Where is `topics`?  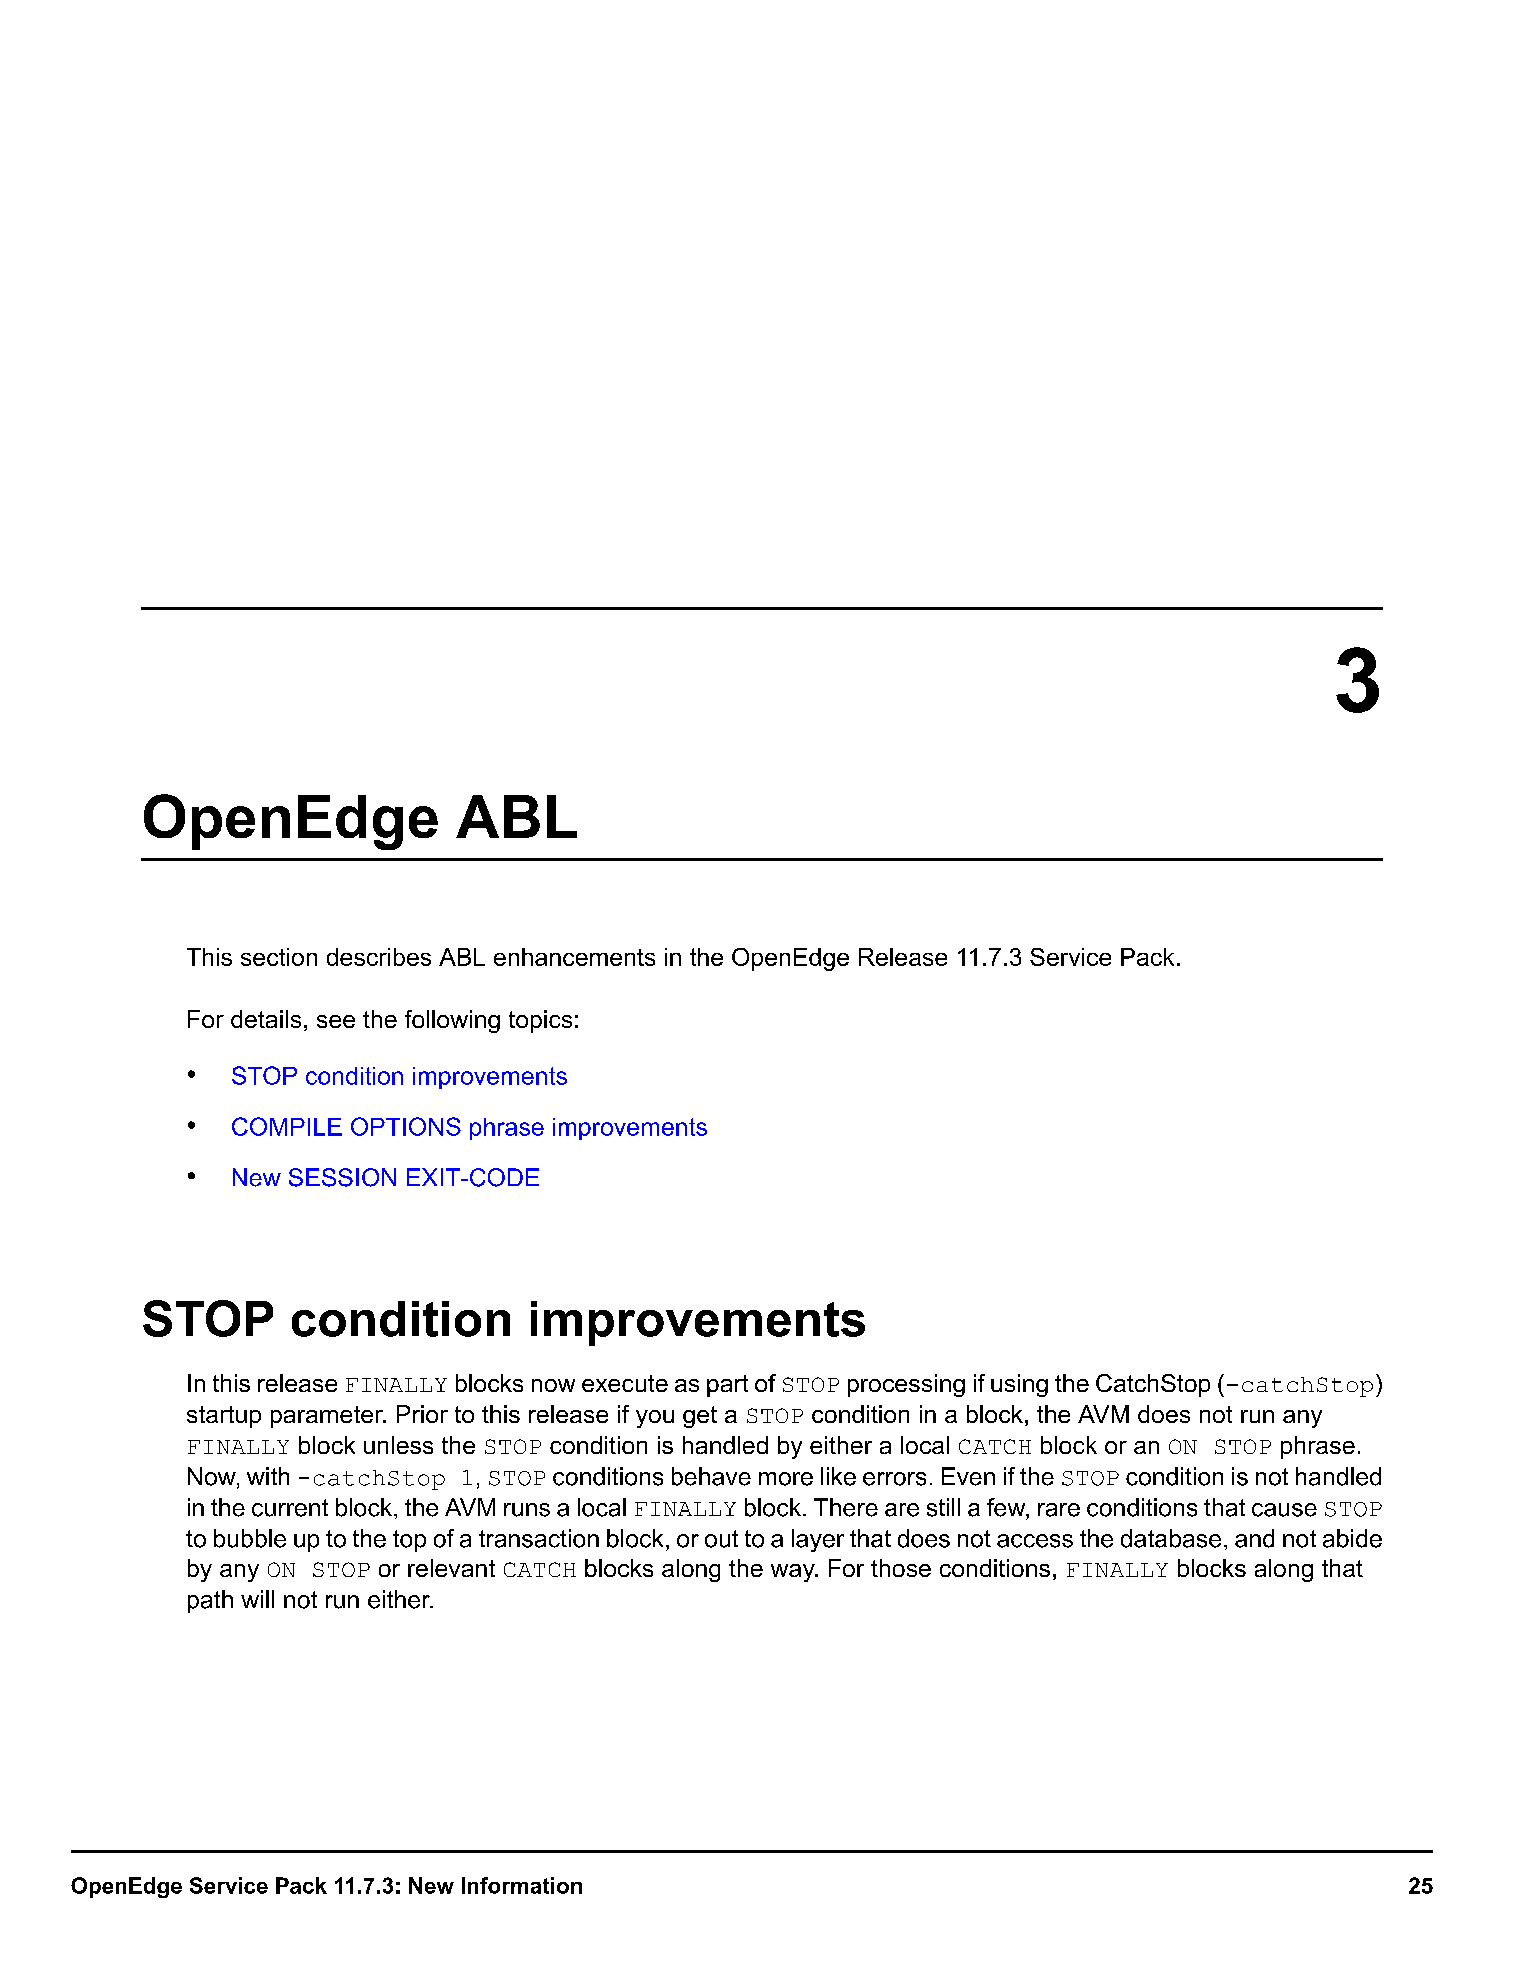 topics is located at coordinates (540, 1021).
